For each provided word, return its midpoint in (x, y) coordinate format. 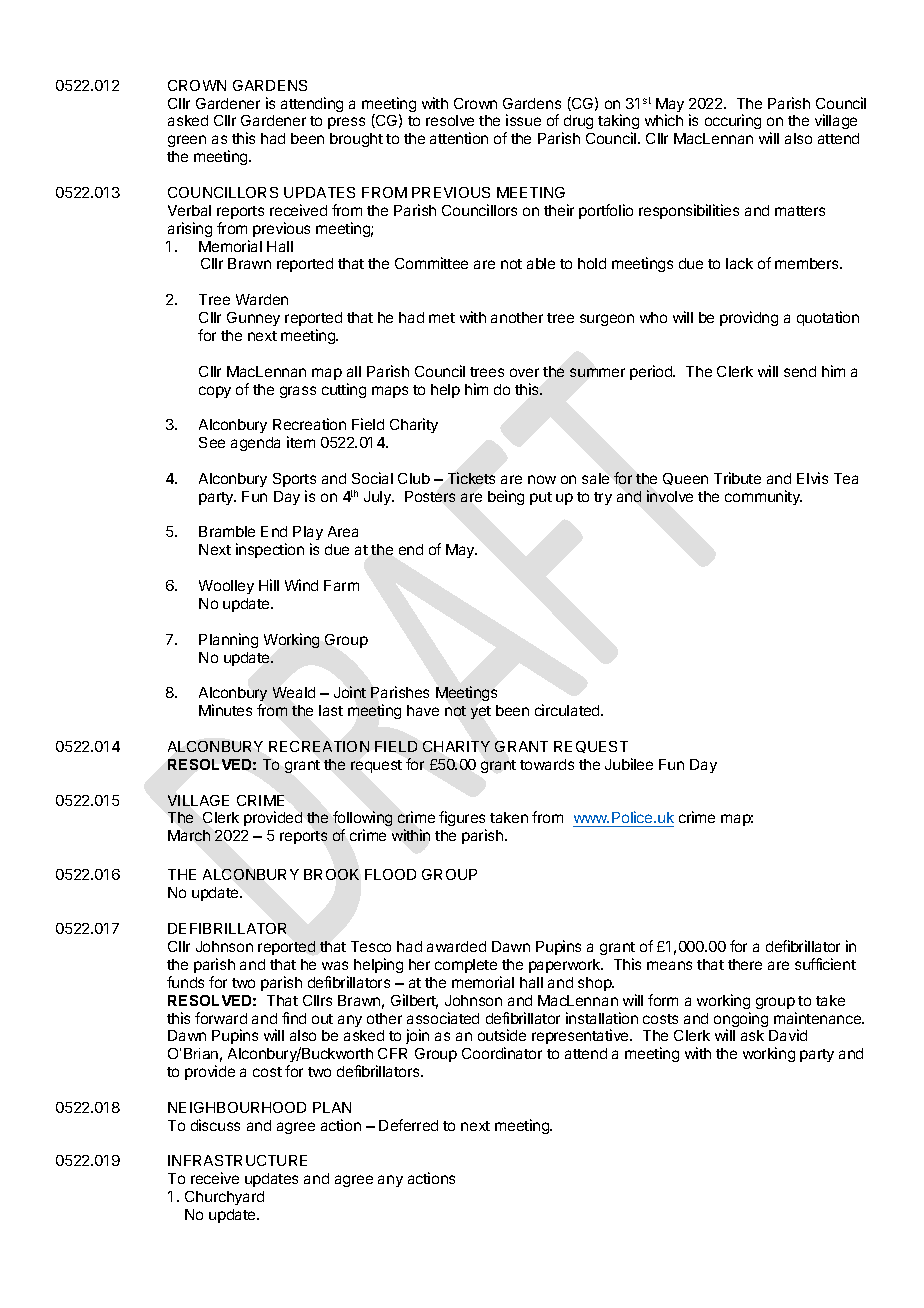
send (800, 371)
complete (466, 966)
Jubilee (629, 764)
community (763, 497)
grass (298, 392)
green (187, 141)
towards (547, 764)
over (524, 372)
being (506, 497)
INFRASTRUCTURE (237, 1160)
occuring (733, 121)
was (335, 965)
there (745, 964)
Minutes (225, 710)
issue (523, 120)
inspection (270, 550)
